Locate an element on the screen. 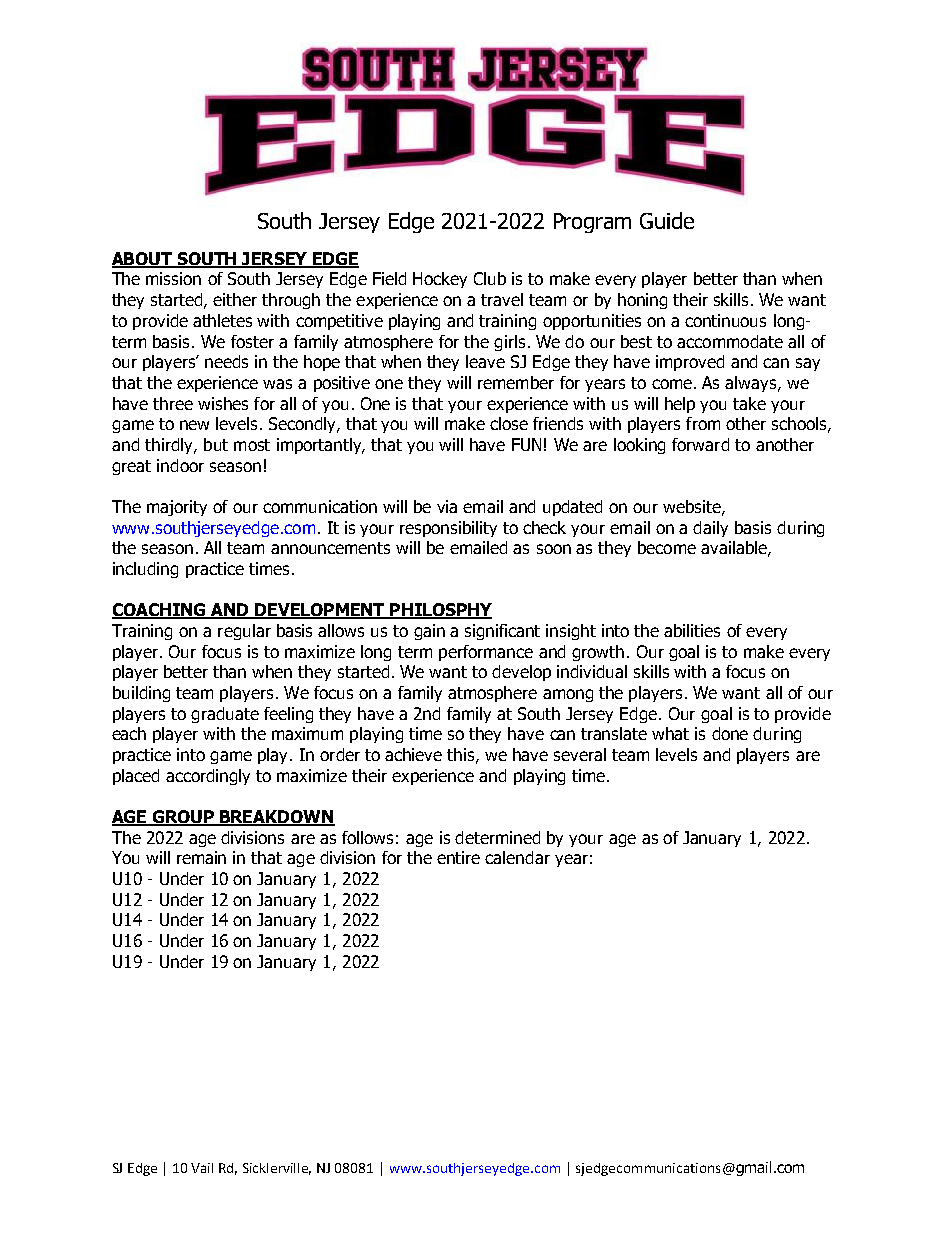 This screenshot has height=1233, width=952. Club is located at coordinates (490, 278).
